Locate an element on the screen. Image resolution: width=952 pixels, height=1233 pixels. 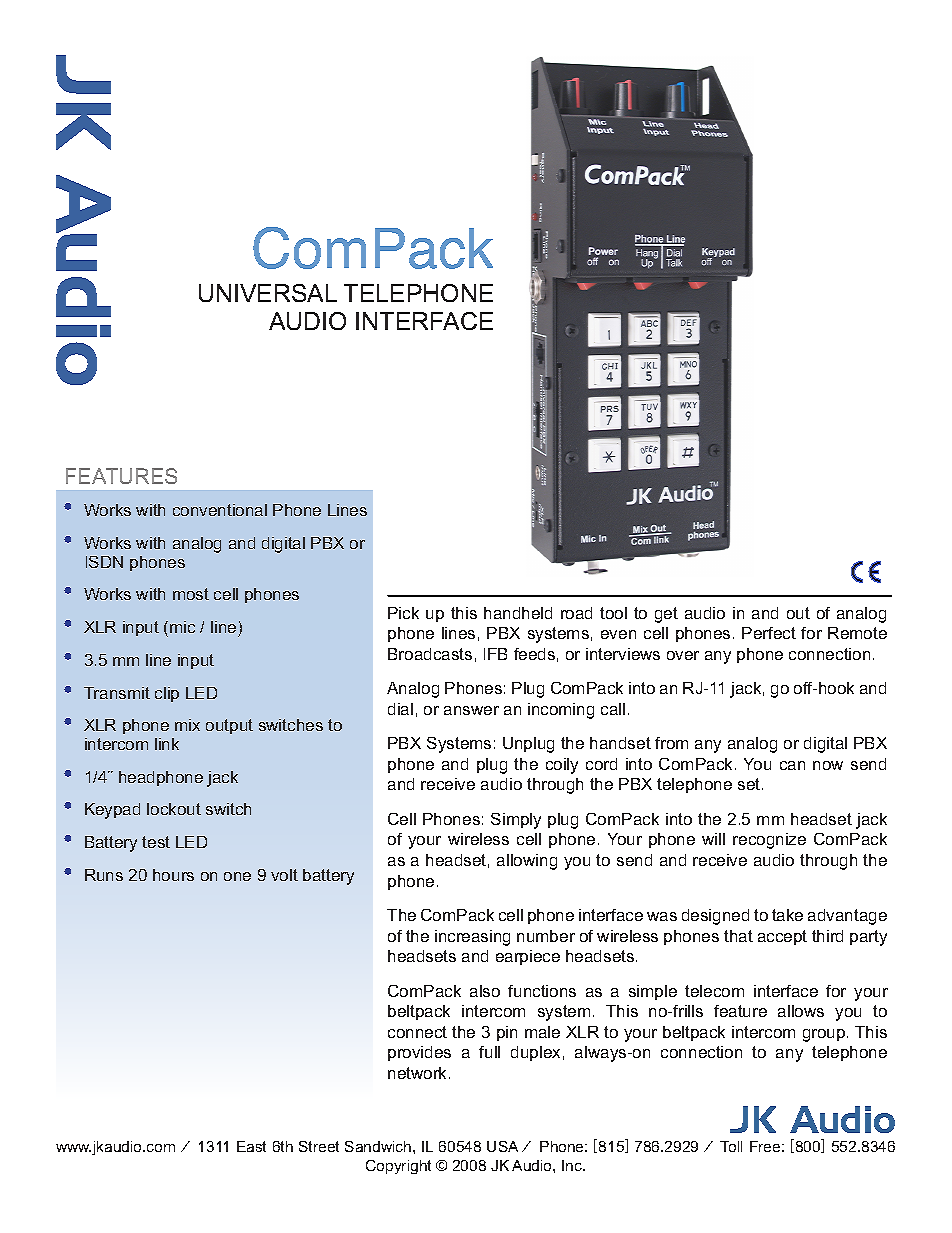
East is located at coordinates (251, 1146).
